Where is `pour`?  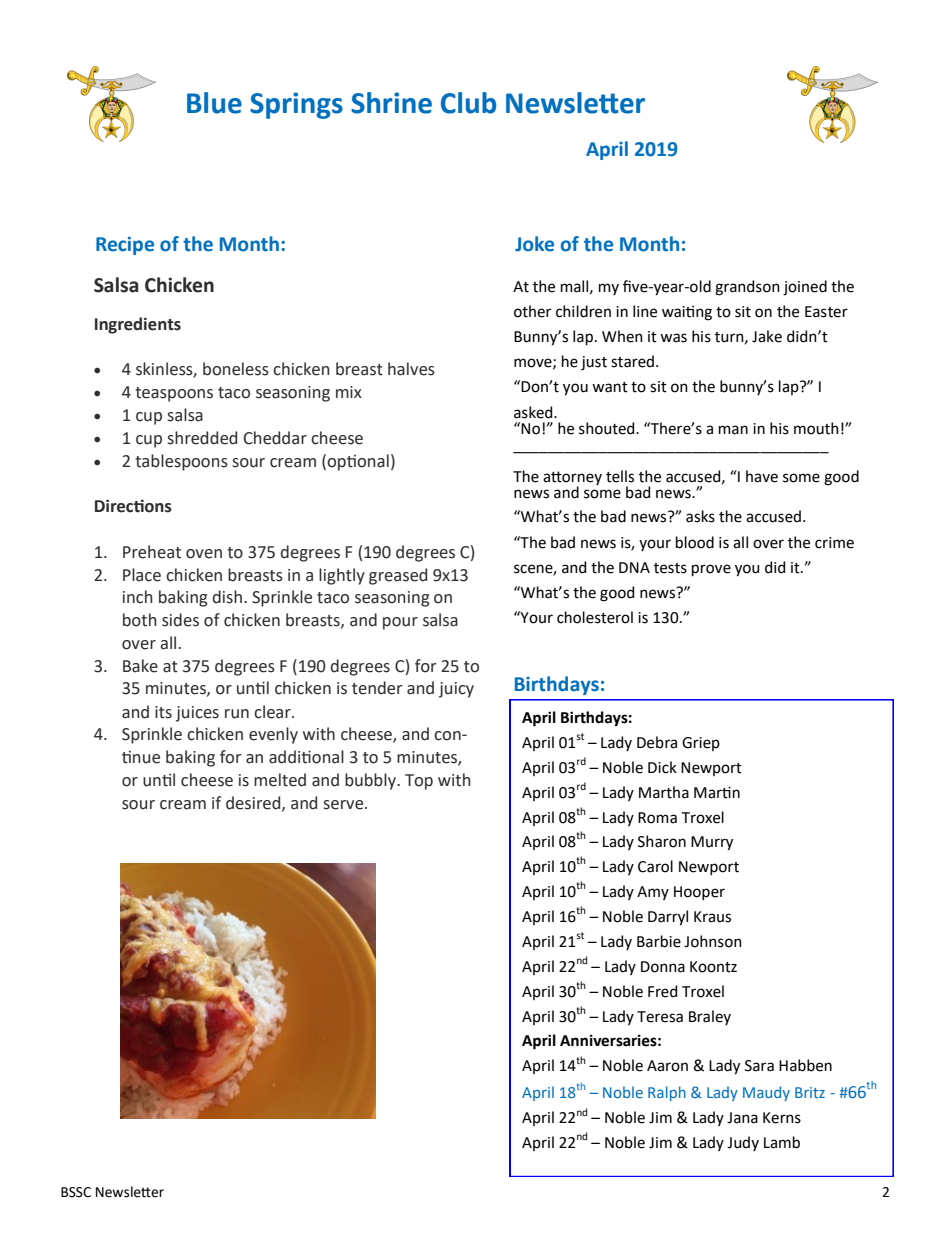 pour is located at coordinates (400, 623).
